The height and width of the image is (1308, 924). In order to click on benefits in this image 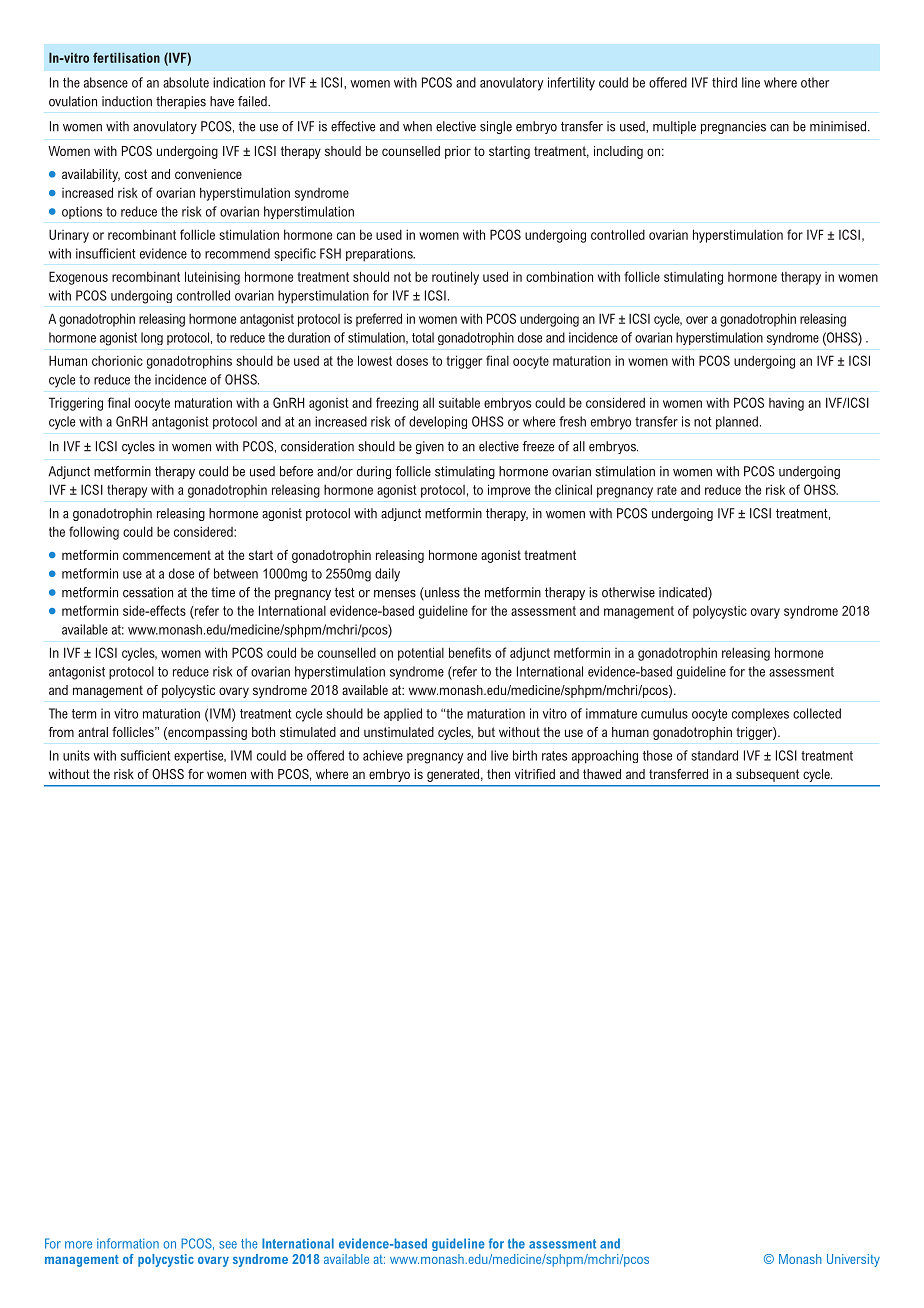, I will do `click(470, 652)`.
